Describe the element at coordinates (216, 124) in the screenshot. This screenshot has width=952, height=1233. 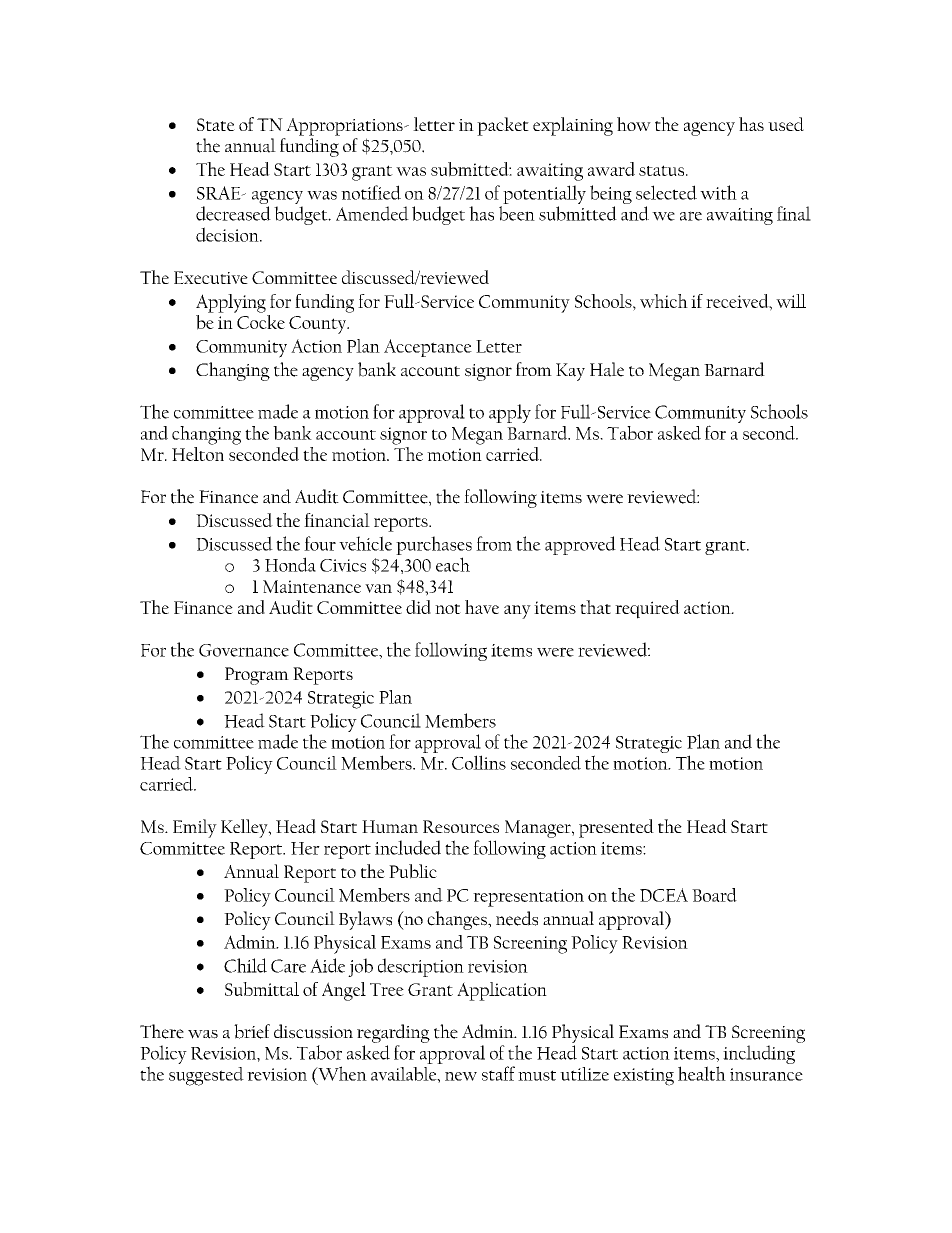
I see `State` at that location.
